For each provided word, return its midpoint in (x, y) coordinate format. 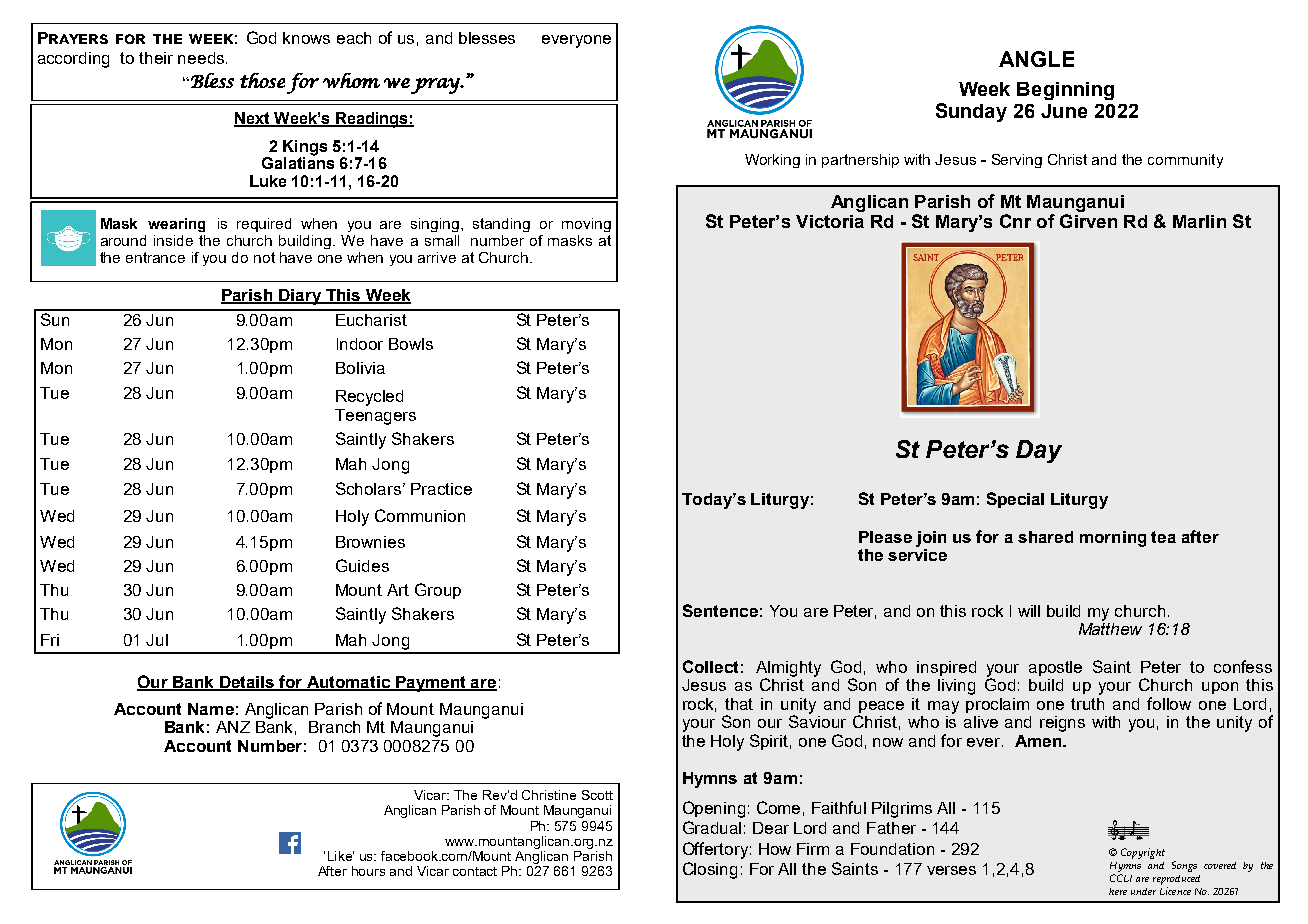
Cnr (1015, 221)
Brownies (370, 542)
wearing (176, 225)
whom (351, 80)
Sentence (720, 610)
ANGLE (1036, 59)
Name (211, 709)
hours (368, 871)
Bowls (411, 344)
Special (1015, 500)
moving (586, 225)
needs (201, 58)
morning (1113, 539)
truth (1087, 704)
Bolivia (360, 368)
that (739, 704)
